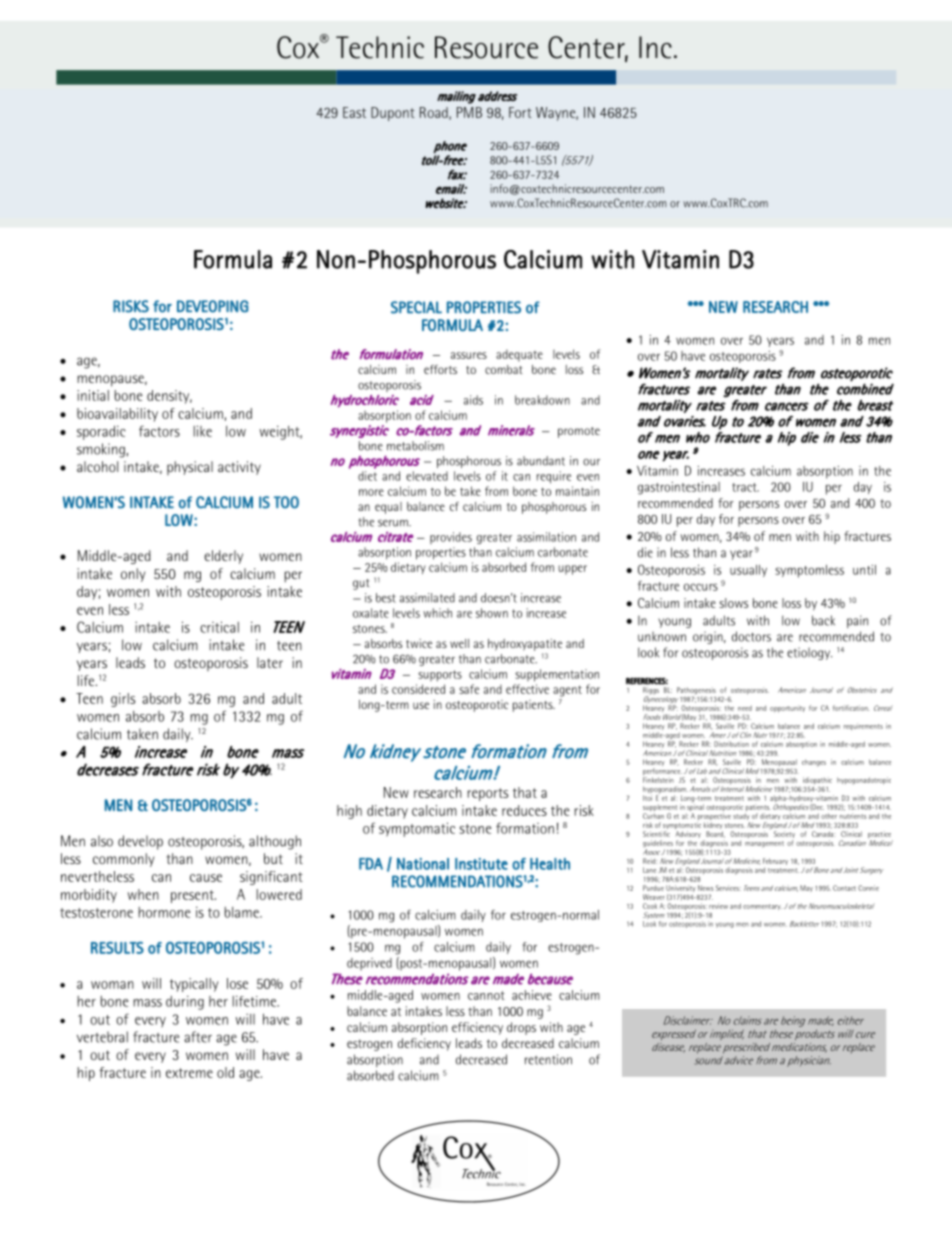 The image size is (952, 1233). I want to click on adequate, so click(519, 356).
